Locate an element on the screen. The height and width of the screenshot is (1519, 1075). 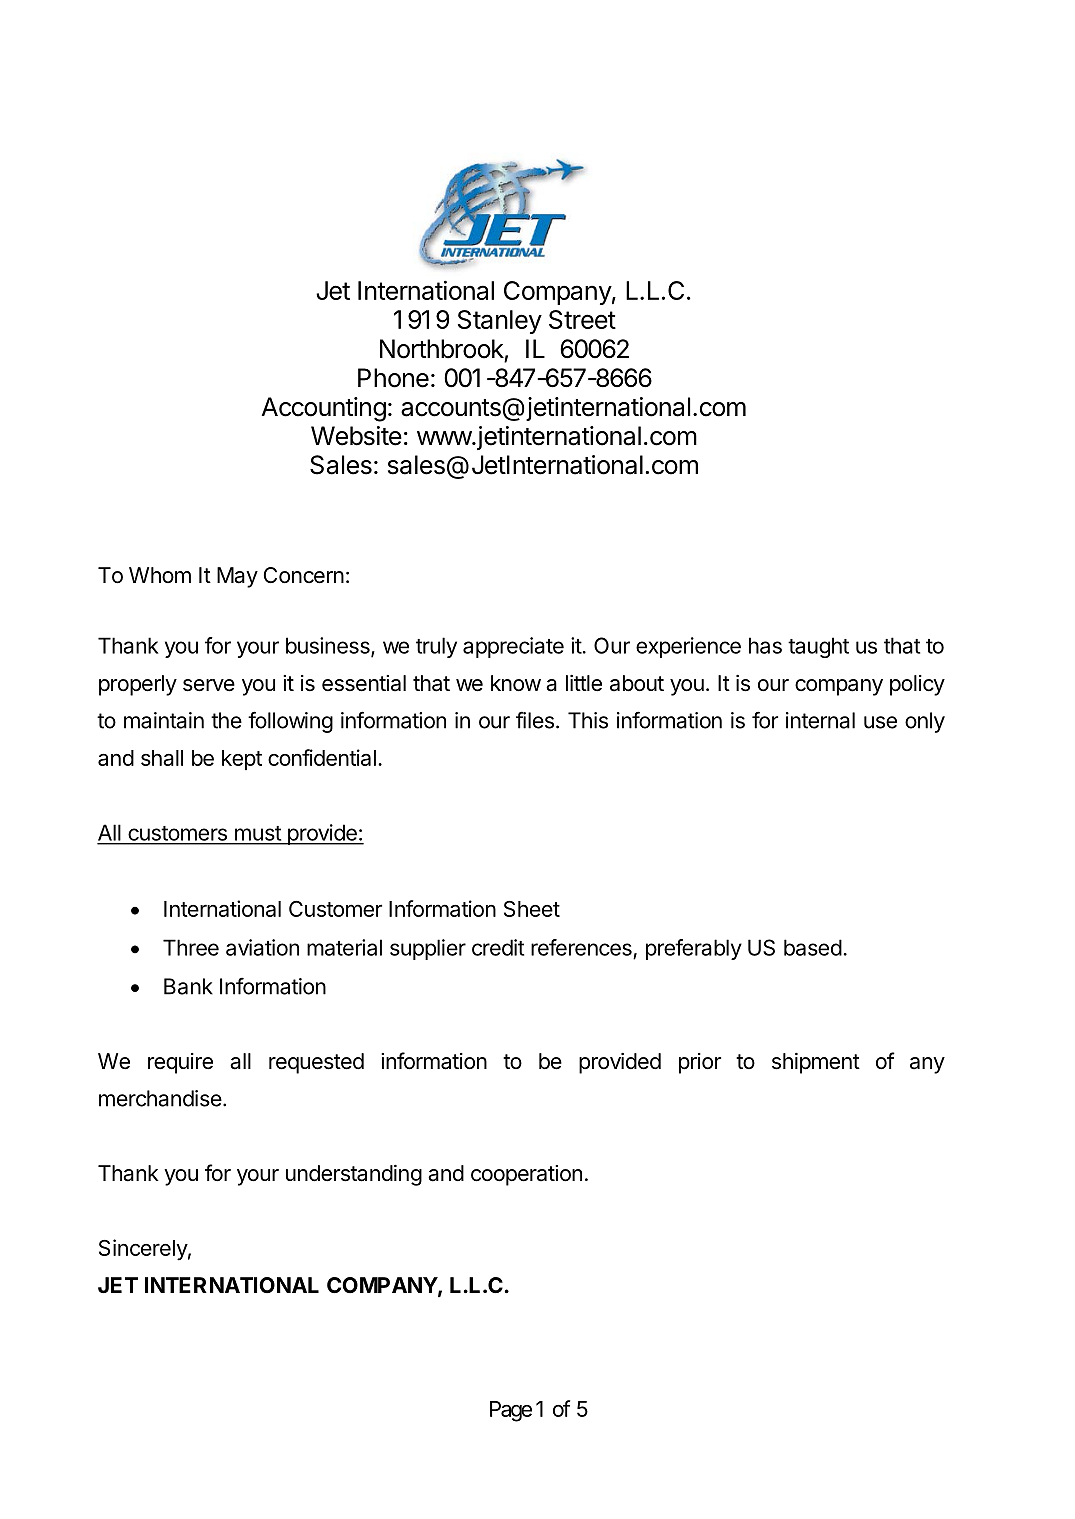
based is located at coordinates (813, 947).
